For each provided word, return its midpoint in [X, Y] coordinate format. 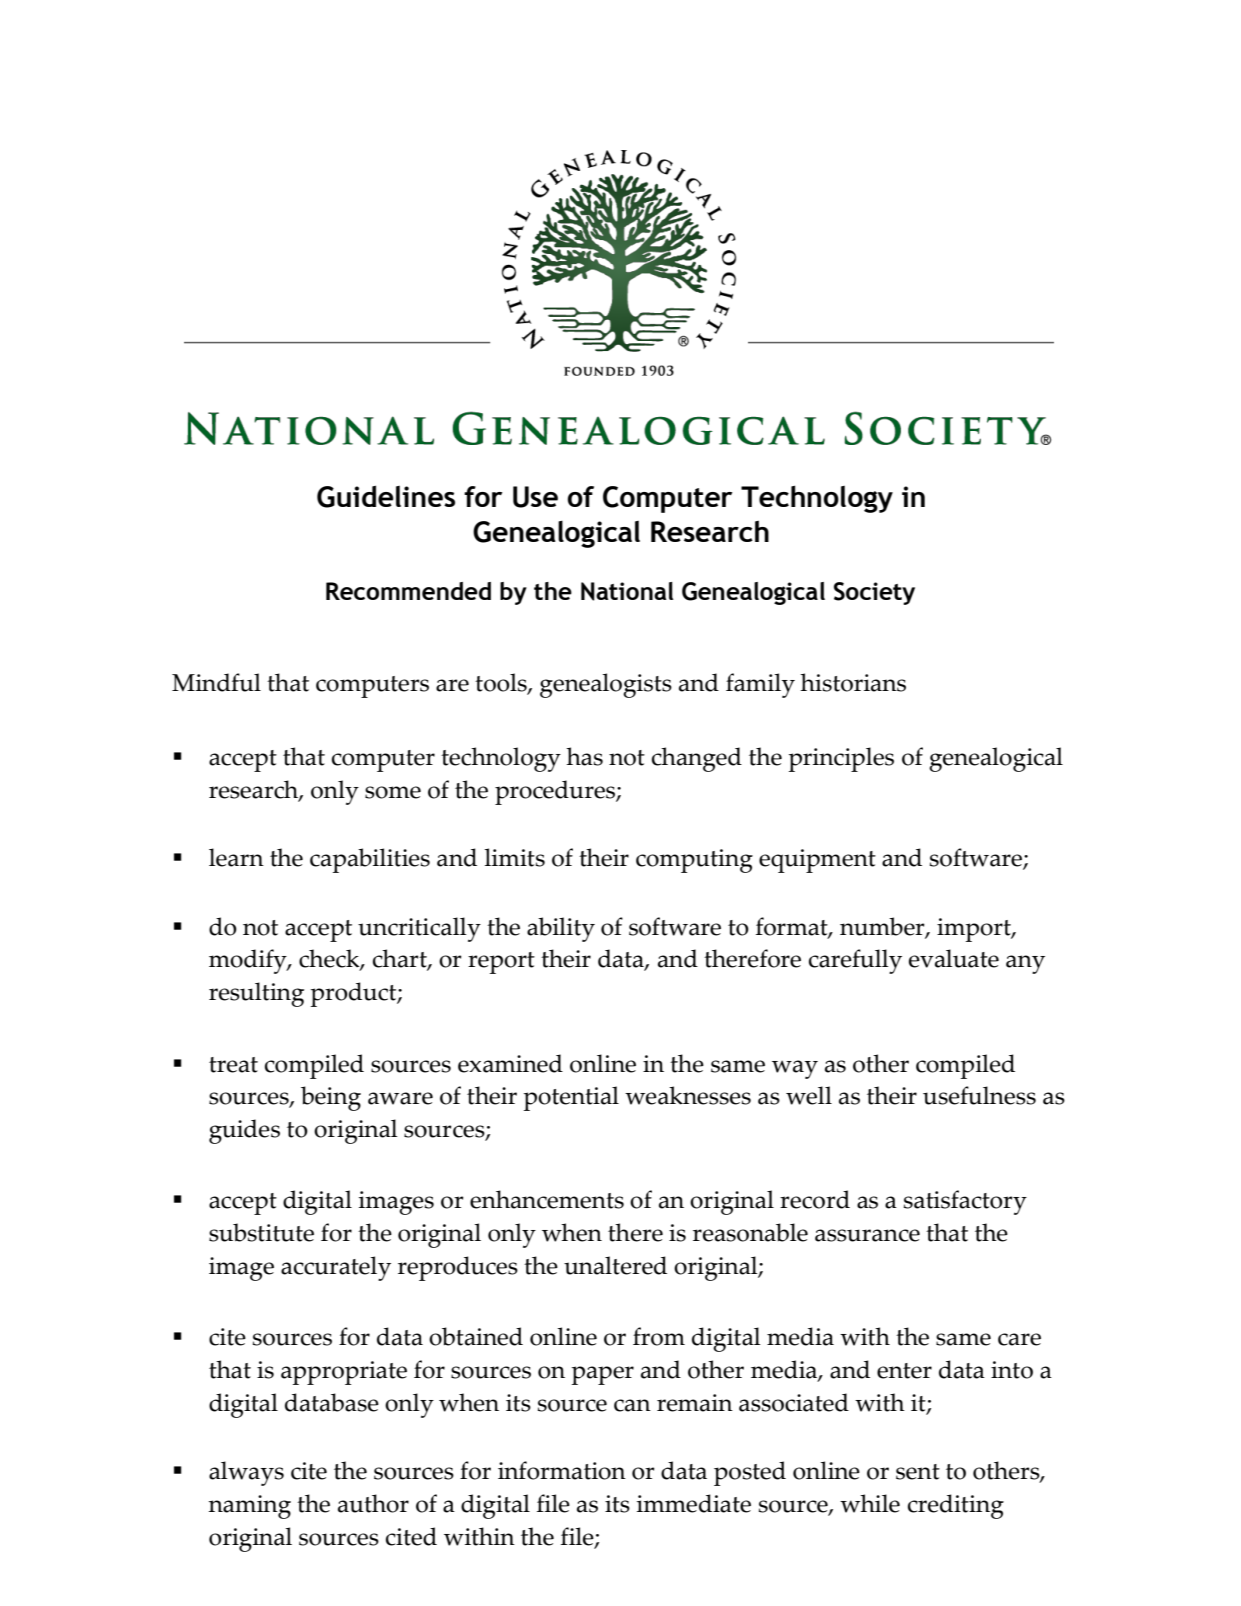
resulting [256, 994]
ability [561, 929]
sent [918, 1472]
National [627, 591]
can [632, 1405]
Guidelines [386, 496]
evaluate [954, 958]
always [246, 1473]
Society [874, 593]
